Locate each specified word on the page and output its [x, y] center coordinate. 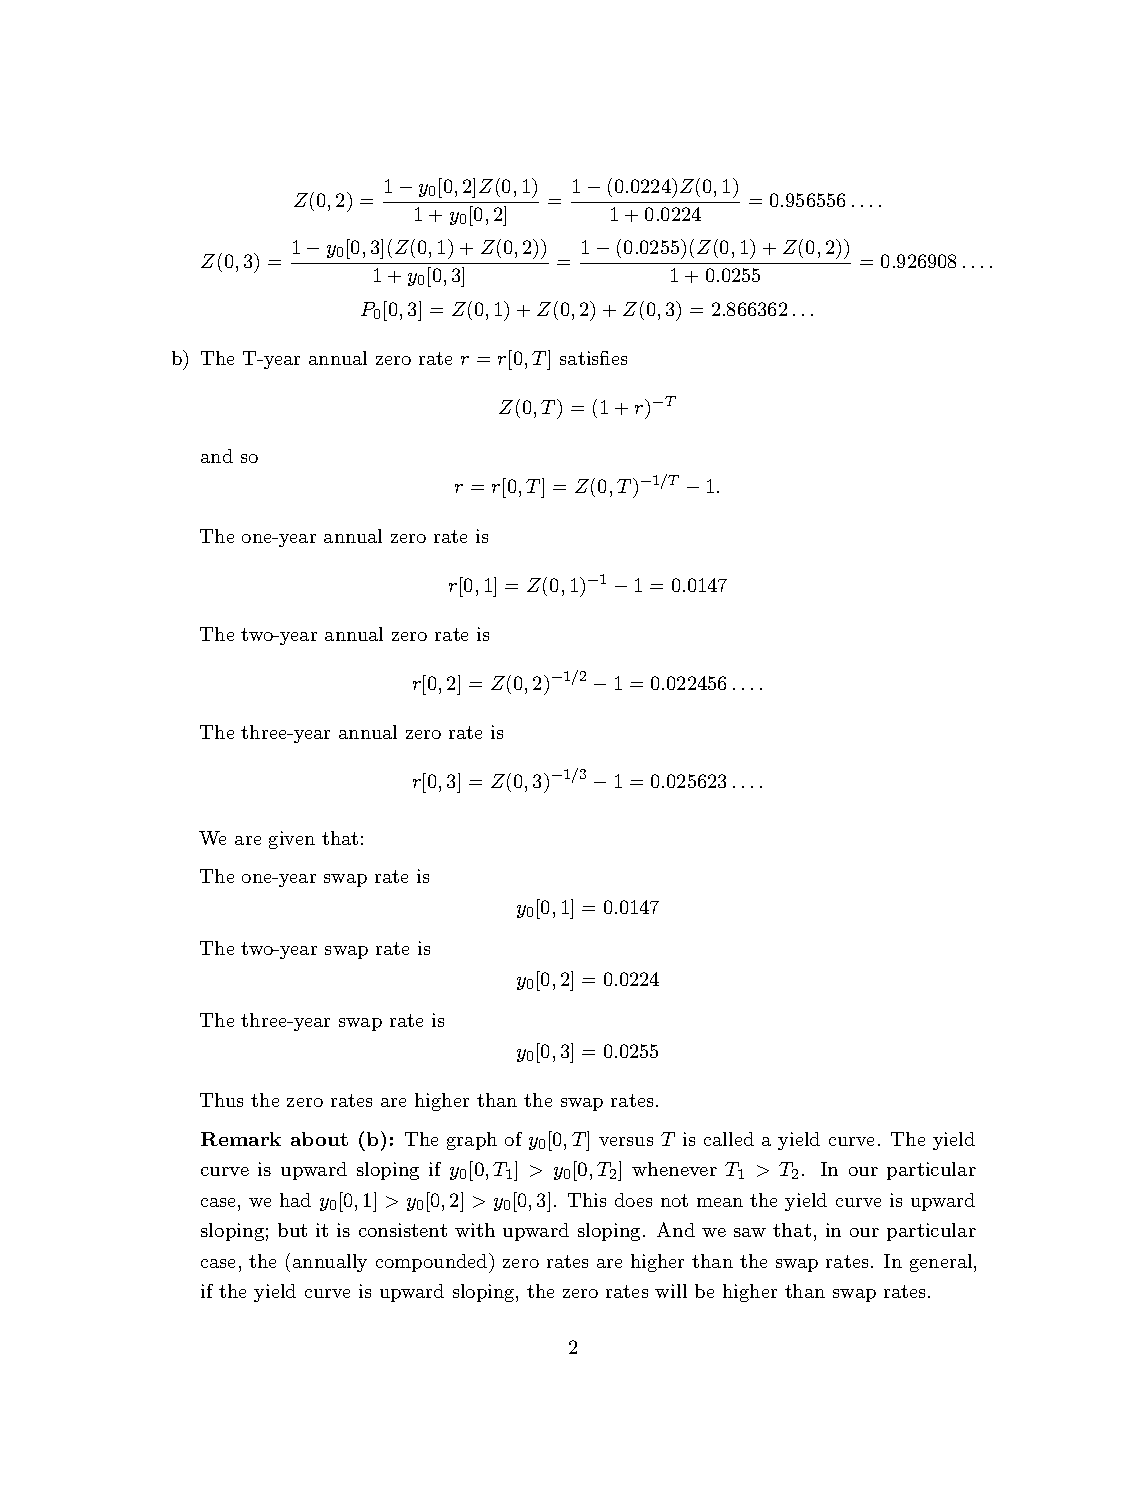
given [292, 840]
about [319, 1139]
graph [472, 1141]
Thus [221, 1100]
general [941, 1263]
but [292, 1230]
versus [626, 1141]
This [587, 1200]
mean [720, 1202]
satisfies [593, 358]
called [729, 1139]
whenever [674, 1169]
